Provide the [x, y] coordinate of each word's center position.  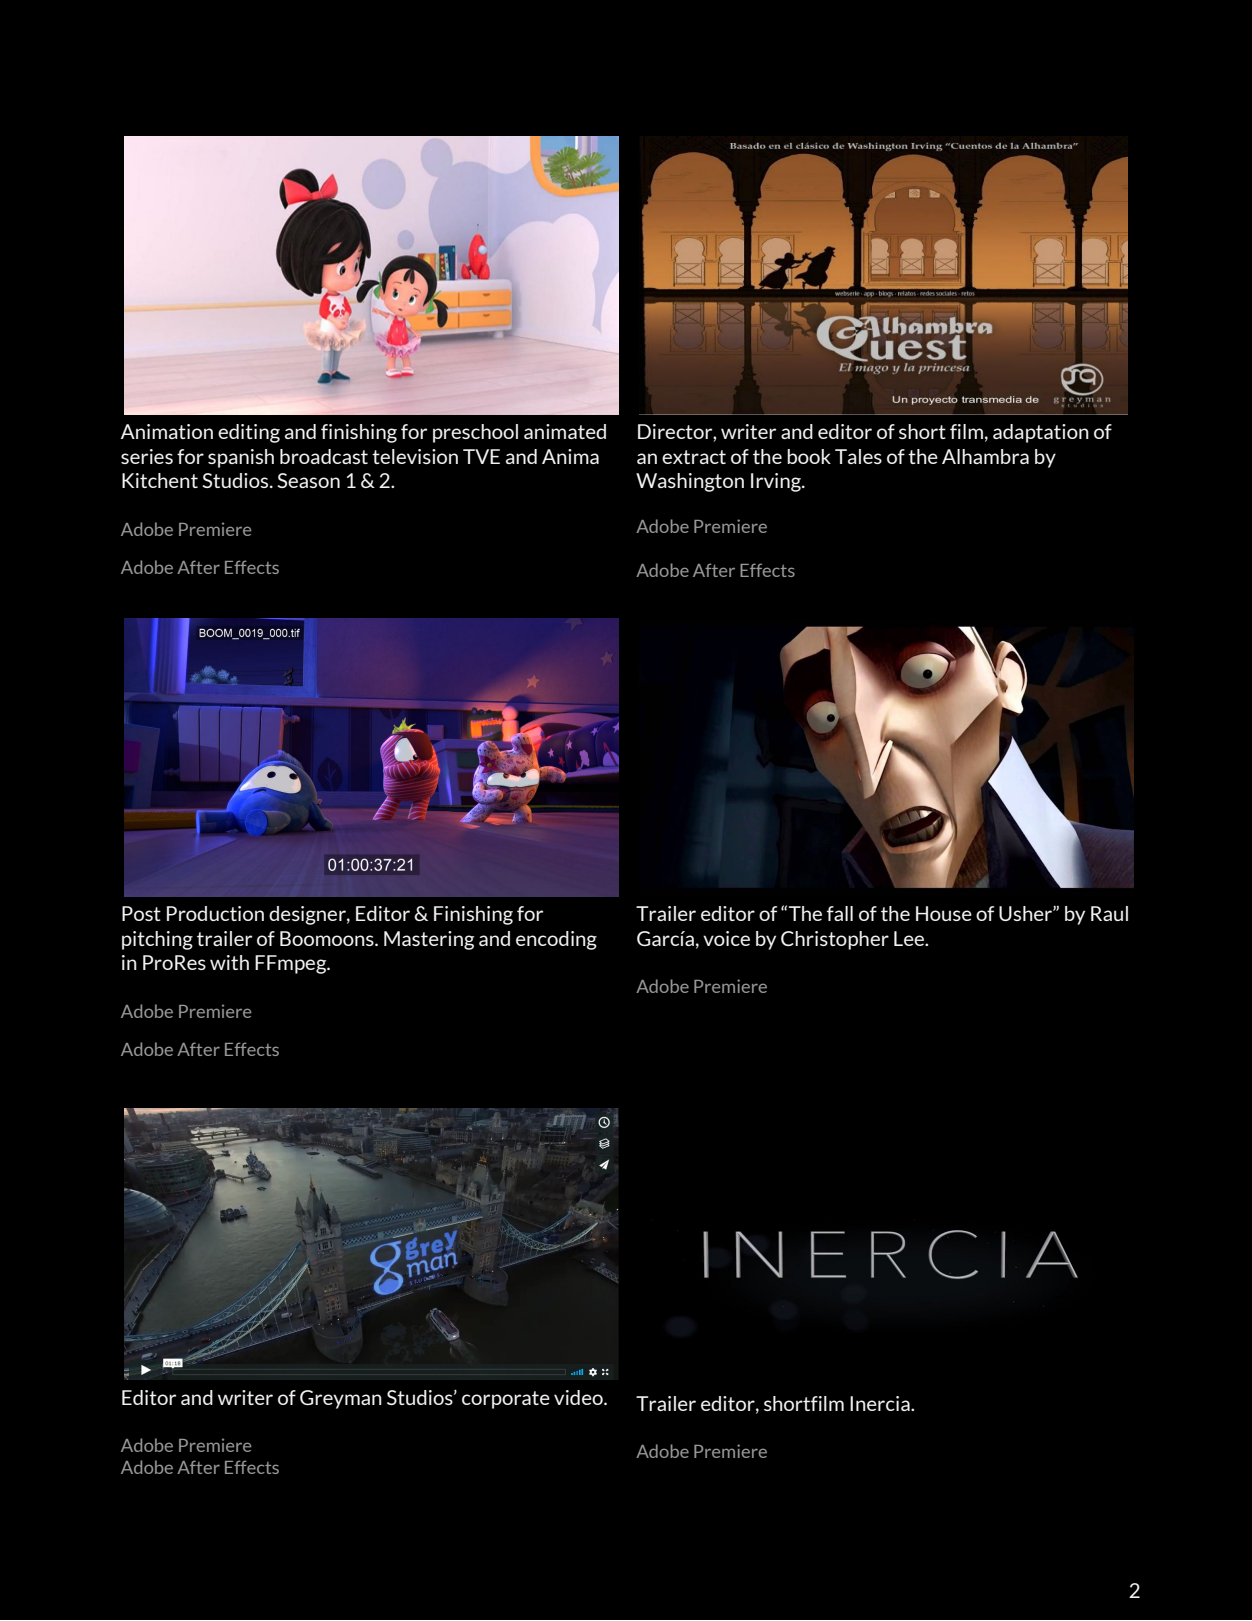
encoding [556, 940]
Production [215, 913]
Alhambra [985, 456]
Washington [690, 482]
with [229, 962]
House [944, 913]
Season [308, 480]
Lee [910, 938]
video [579, 1397]
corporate [506, 1400]
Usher [1026, 913]
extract [694, 457]
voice [726, 938]
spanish [241, 458]
